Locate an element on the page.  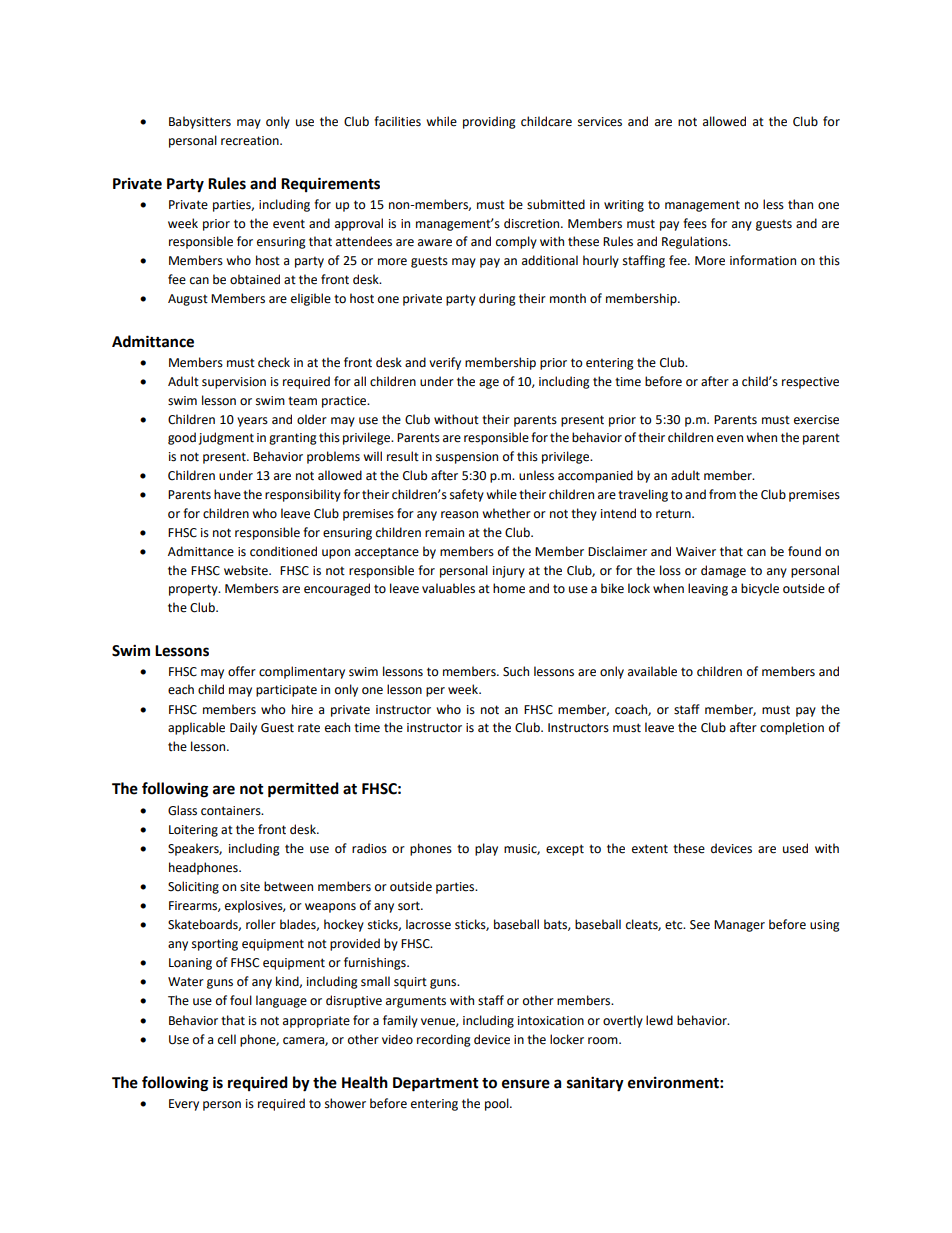
recreation is located at coordinates (251, 141).
